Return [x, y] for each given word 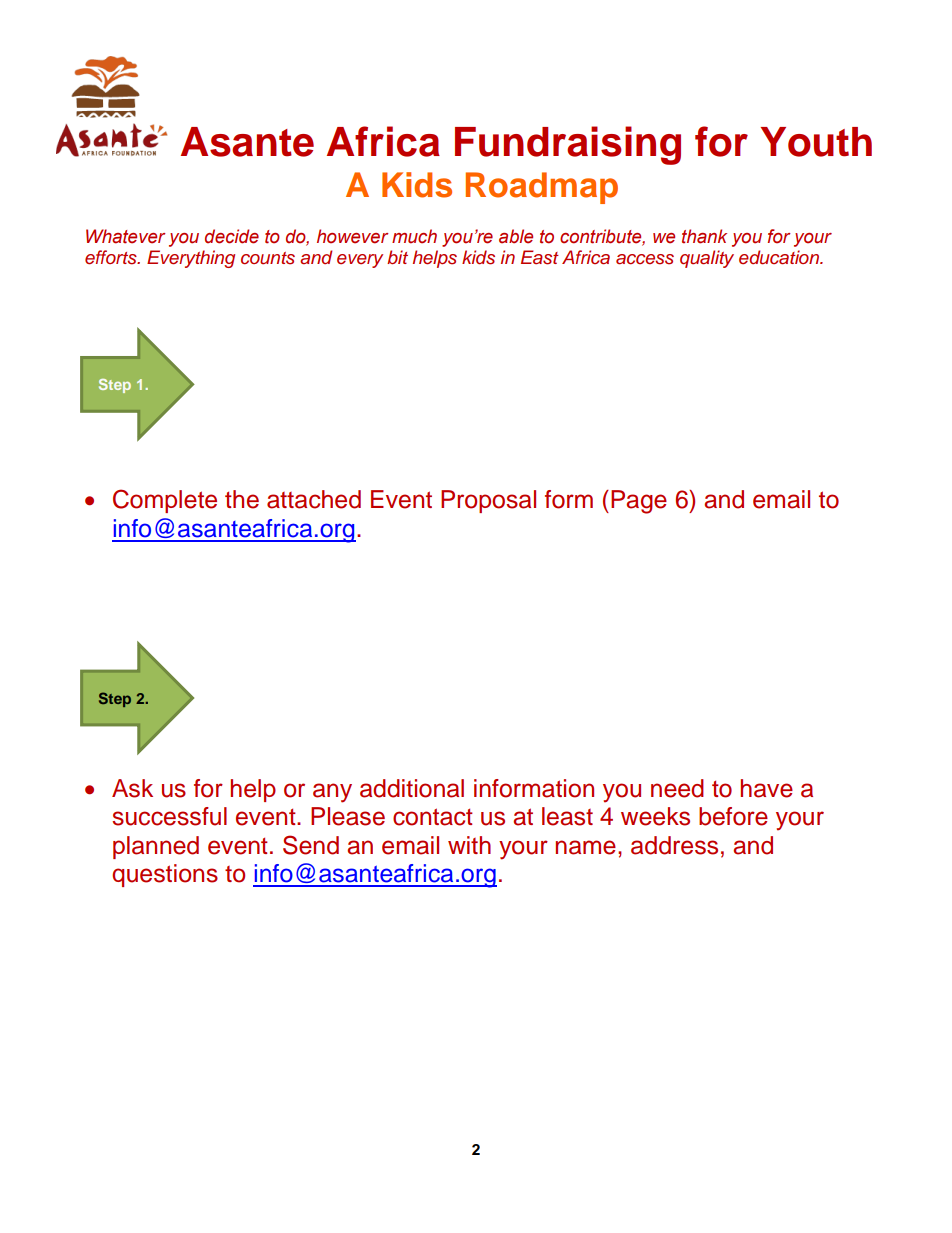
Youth [816, 142]
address [674, 845]
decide [232, 236]
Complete [165, 501]
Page [639, 502]
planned [156, 847]
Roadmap [542, 188]
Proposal [488, 501]
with [469, 845]
